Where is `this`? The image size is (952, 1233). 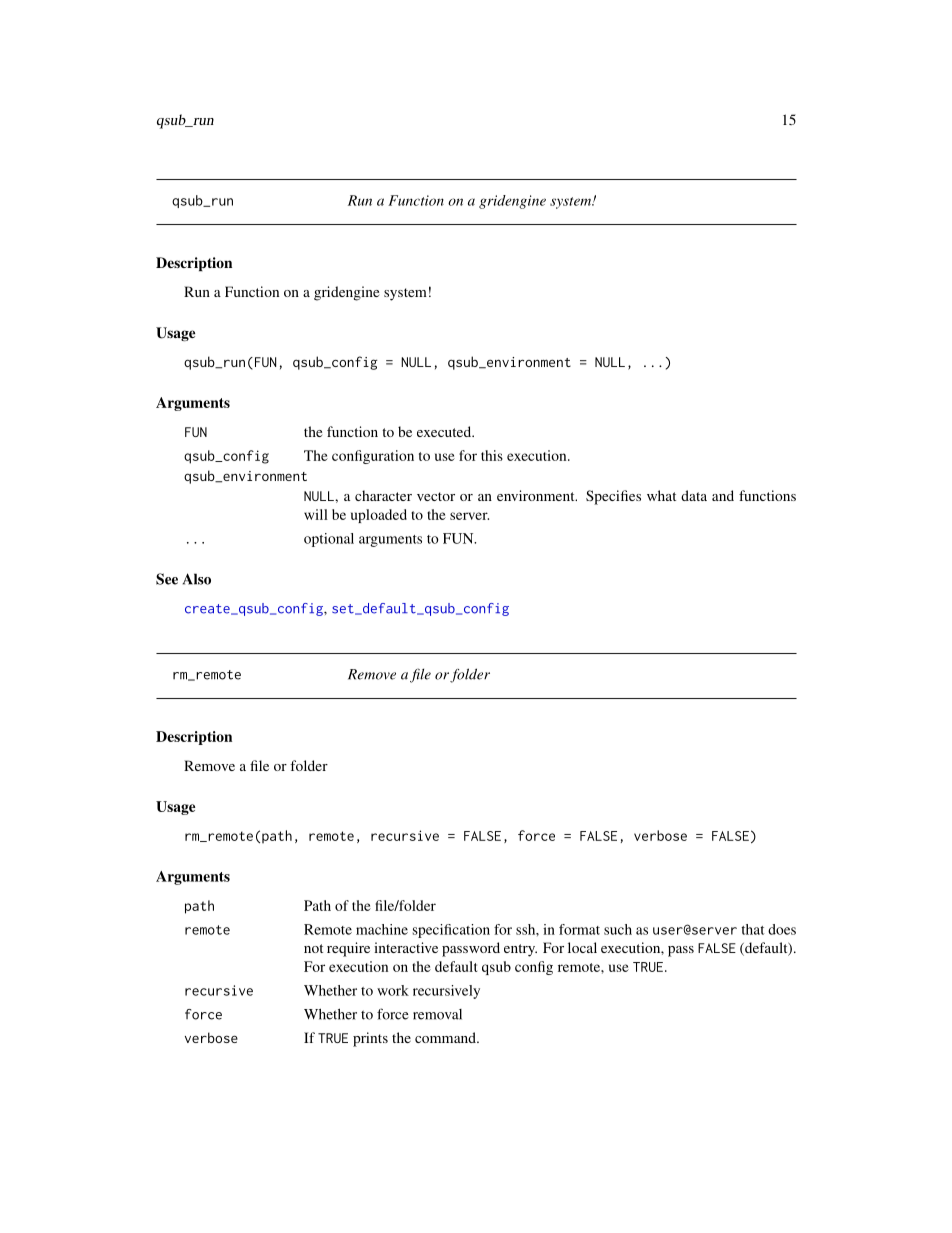
this is located at coordinates (492, 455).
